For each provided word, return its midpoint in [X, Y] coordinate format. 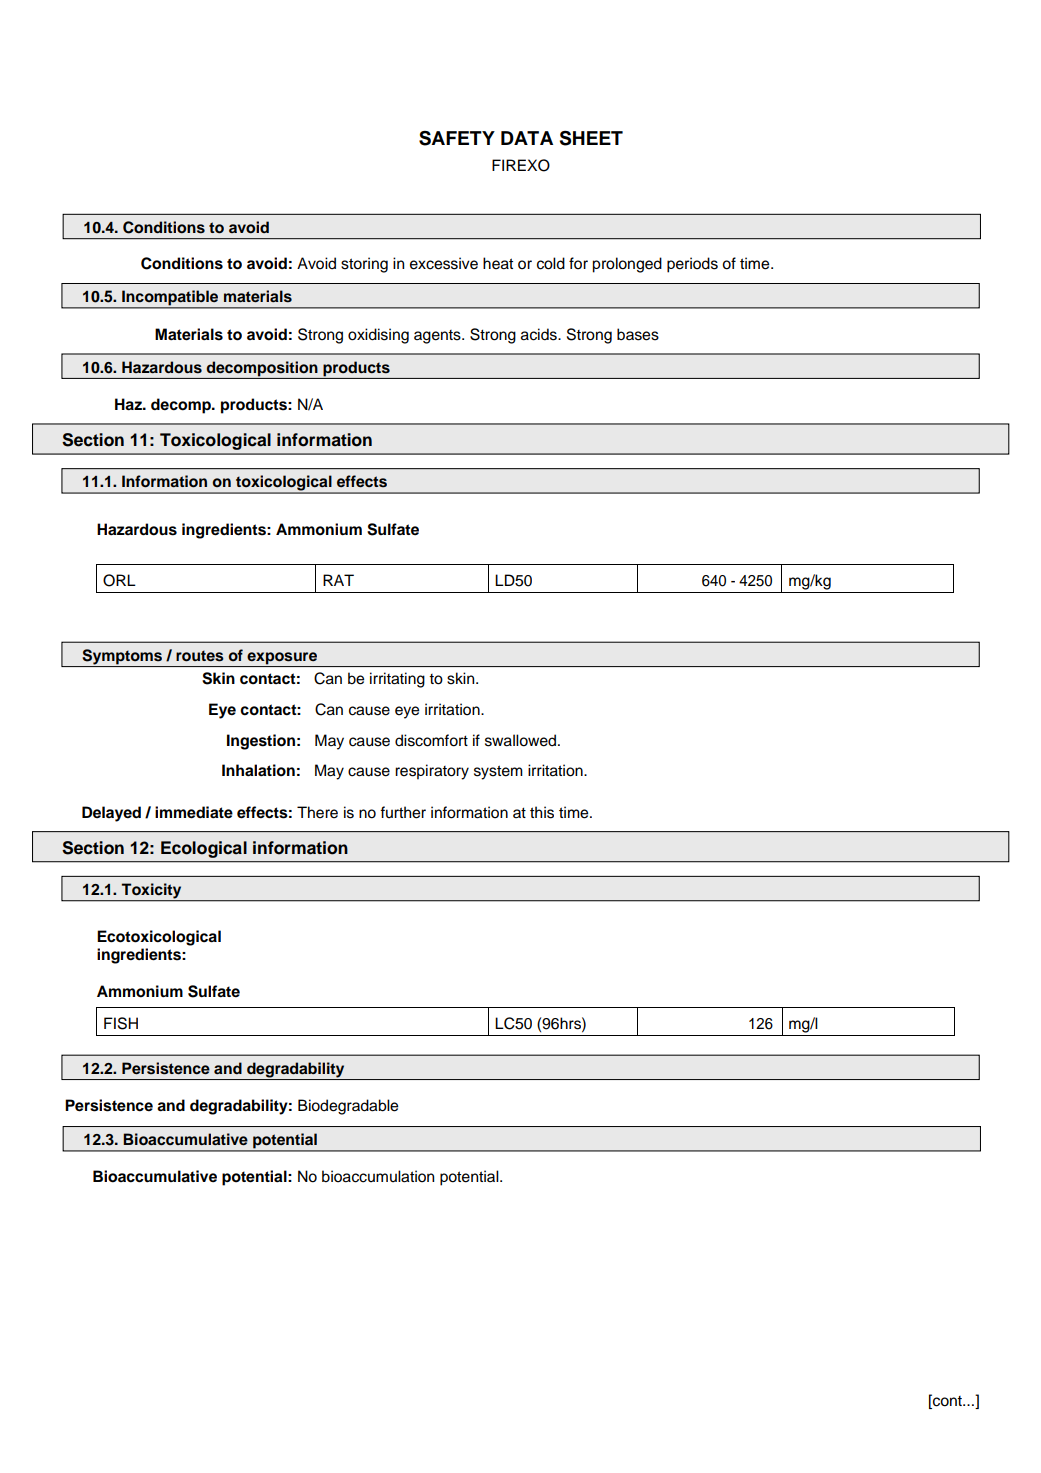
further [403, 812]
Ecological [204, 849]
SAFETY [457, 138]
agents [438, 337]
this [542, 812]
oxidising [378, 336]
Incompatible [170, 299]
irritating [397, 680]
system [498, 772]
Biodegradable [348, 1107]
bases [638, 334]
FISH [121, 1023]
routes [200, 656]
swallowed [522, 740]
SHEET [591, 138]
